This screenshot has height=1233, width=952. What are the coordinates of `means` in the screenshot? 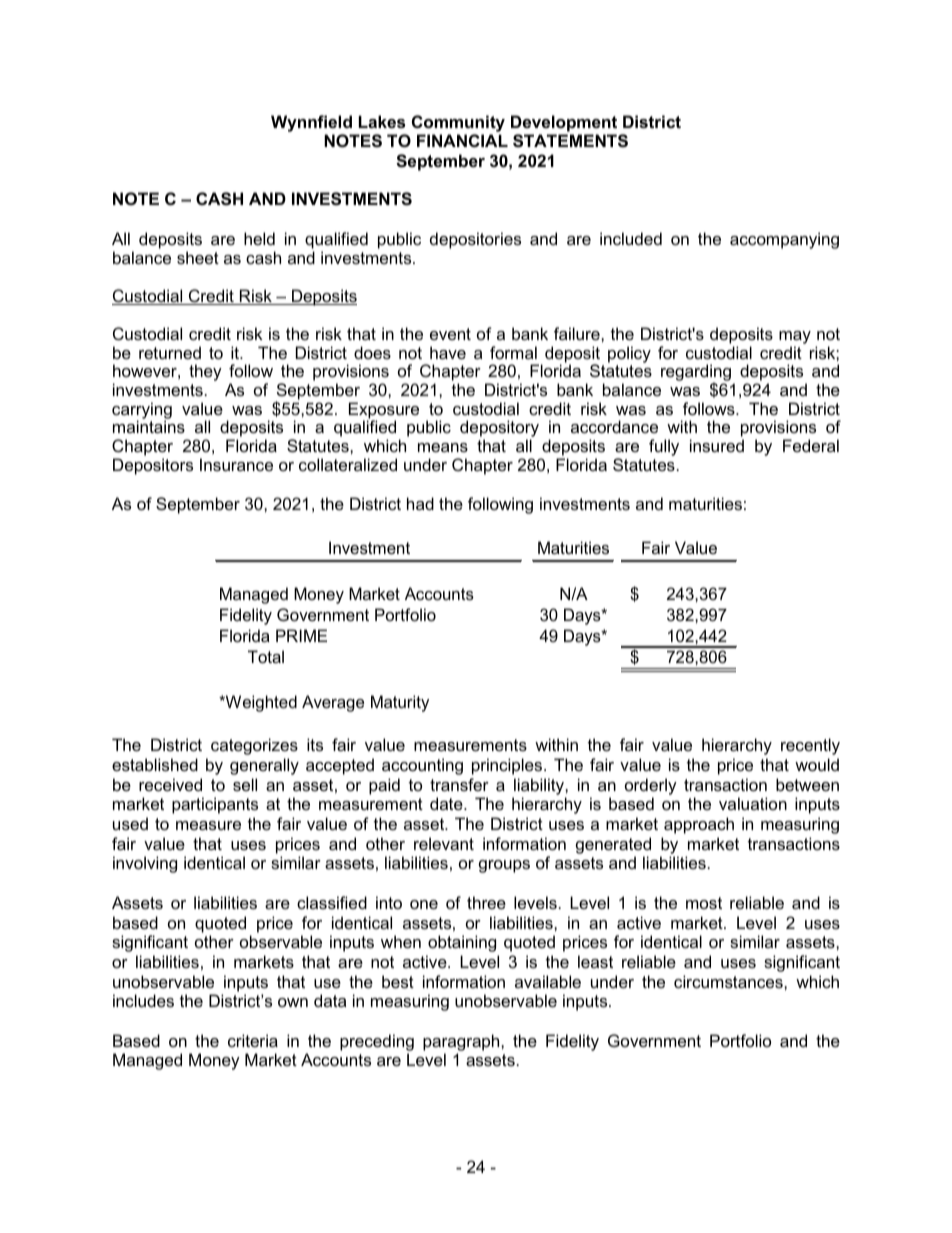 It's located at (443, 447).
